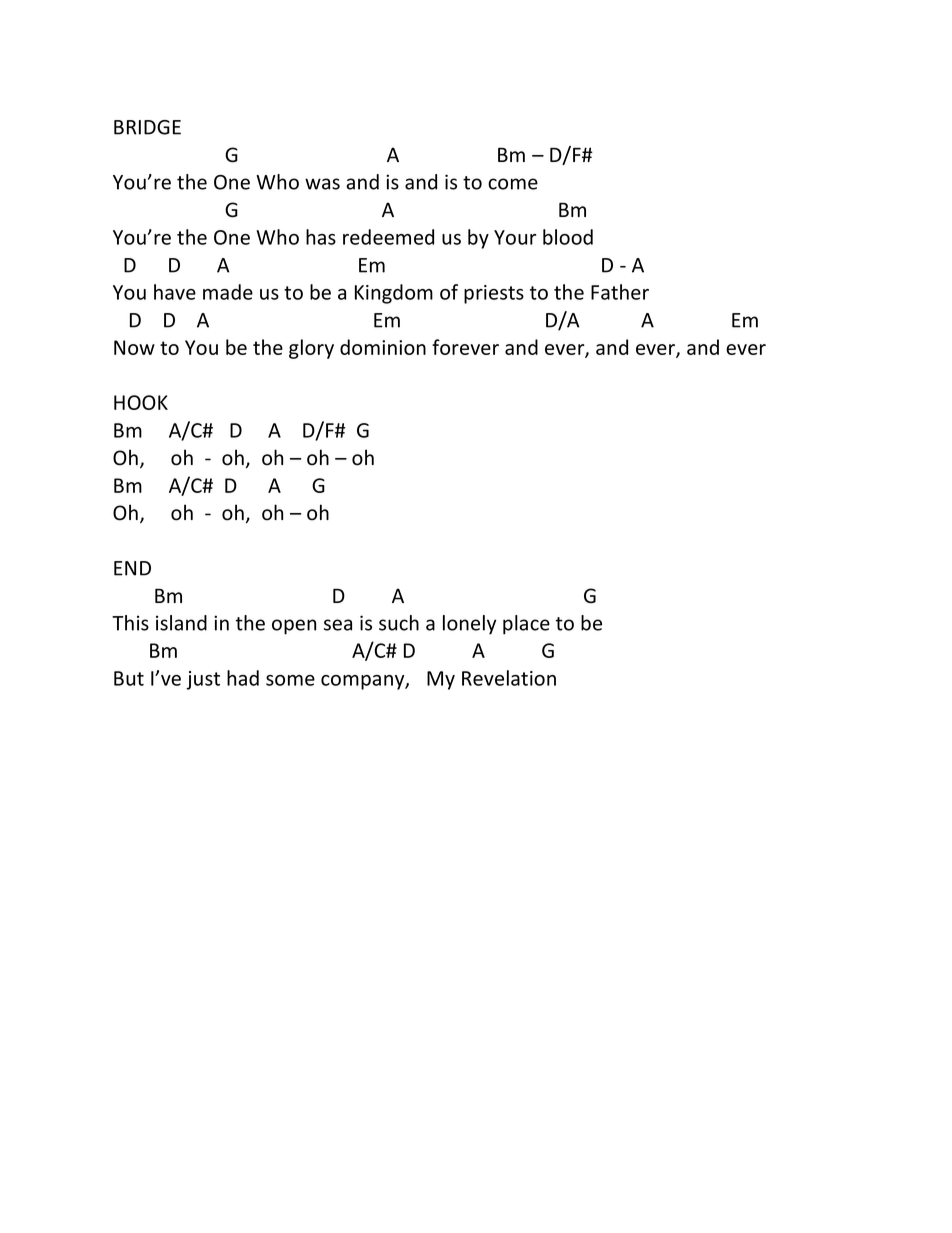  Describe the element at coordinates (132, 568) in the page. I see `END` at that location.
